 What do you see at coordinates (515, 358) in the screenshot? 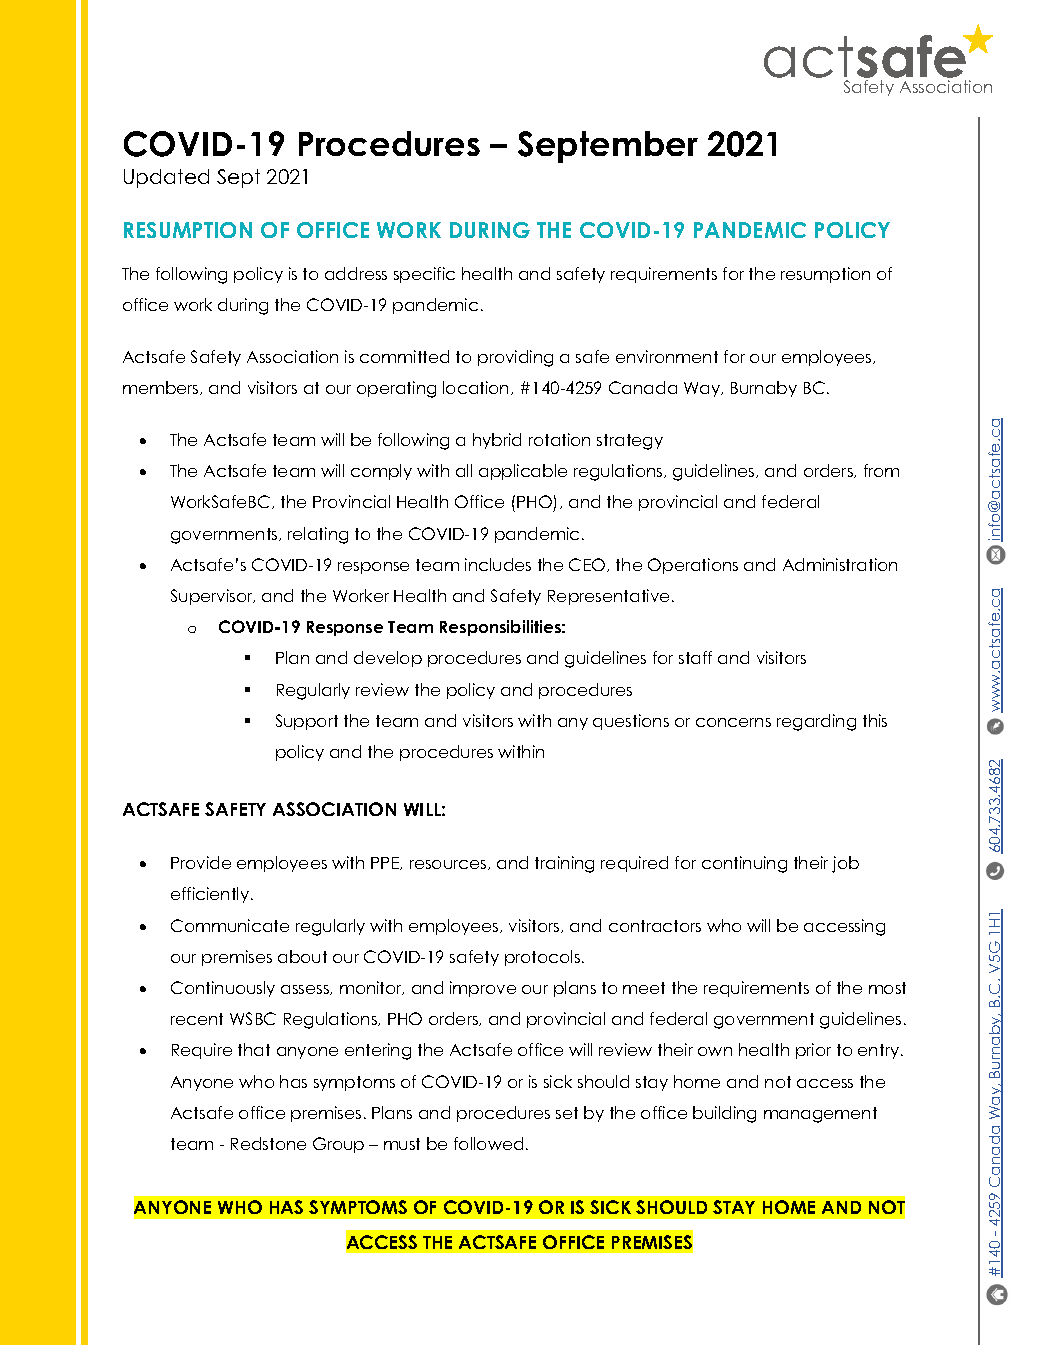
I see `providing` at bounding box center [515, 358].
